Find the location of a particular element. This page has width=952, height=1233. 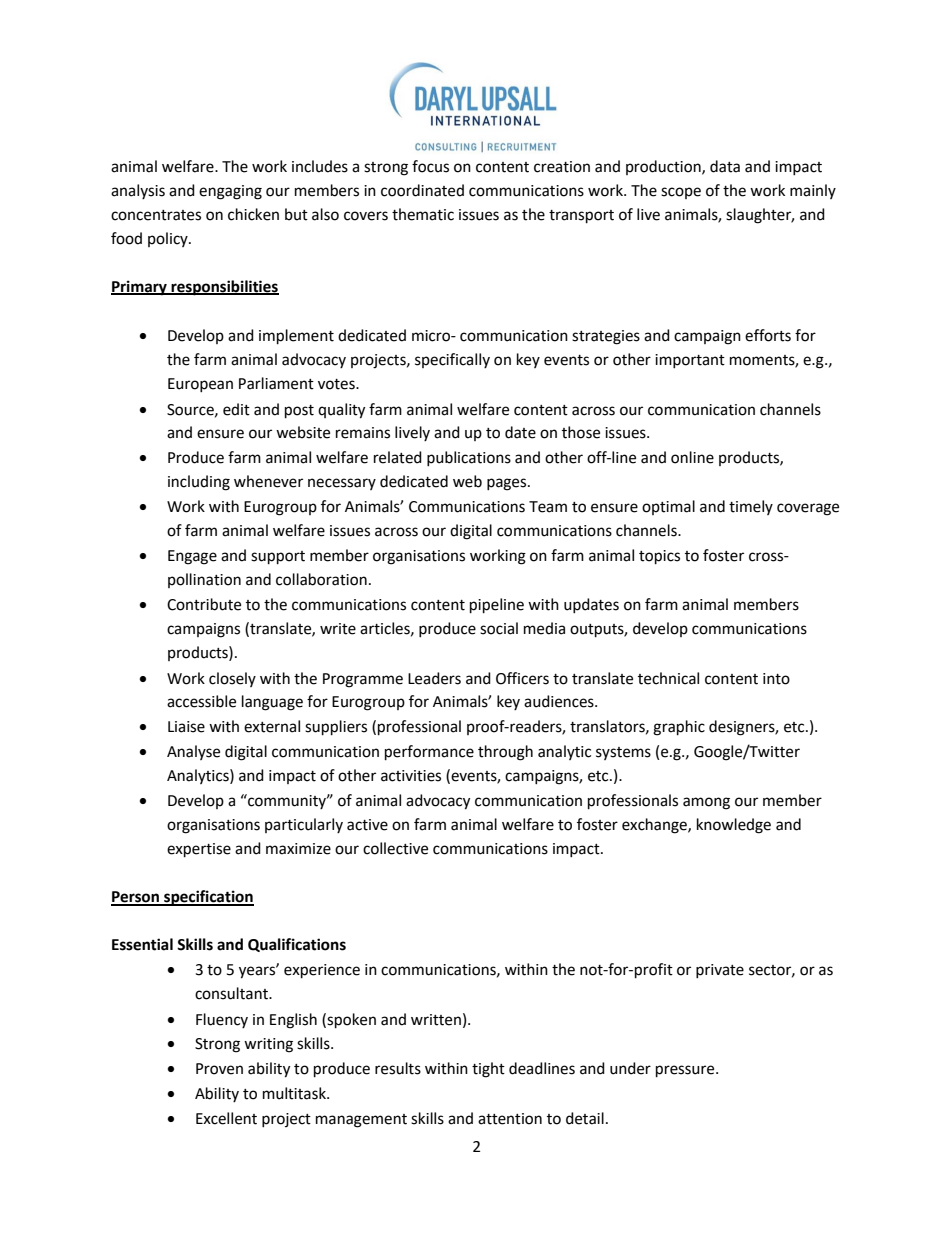

coordinated is located at coordinates (422, 190).
